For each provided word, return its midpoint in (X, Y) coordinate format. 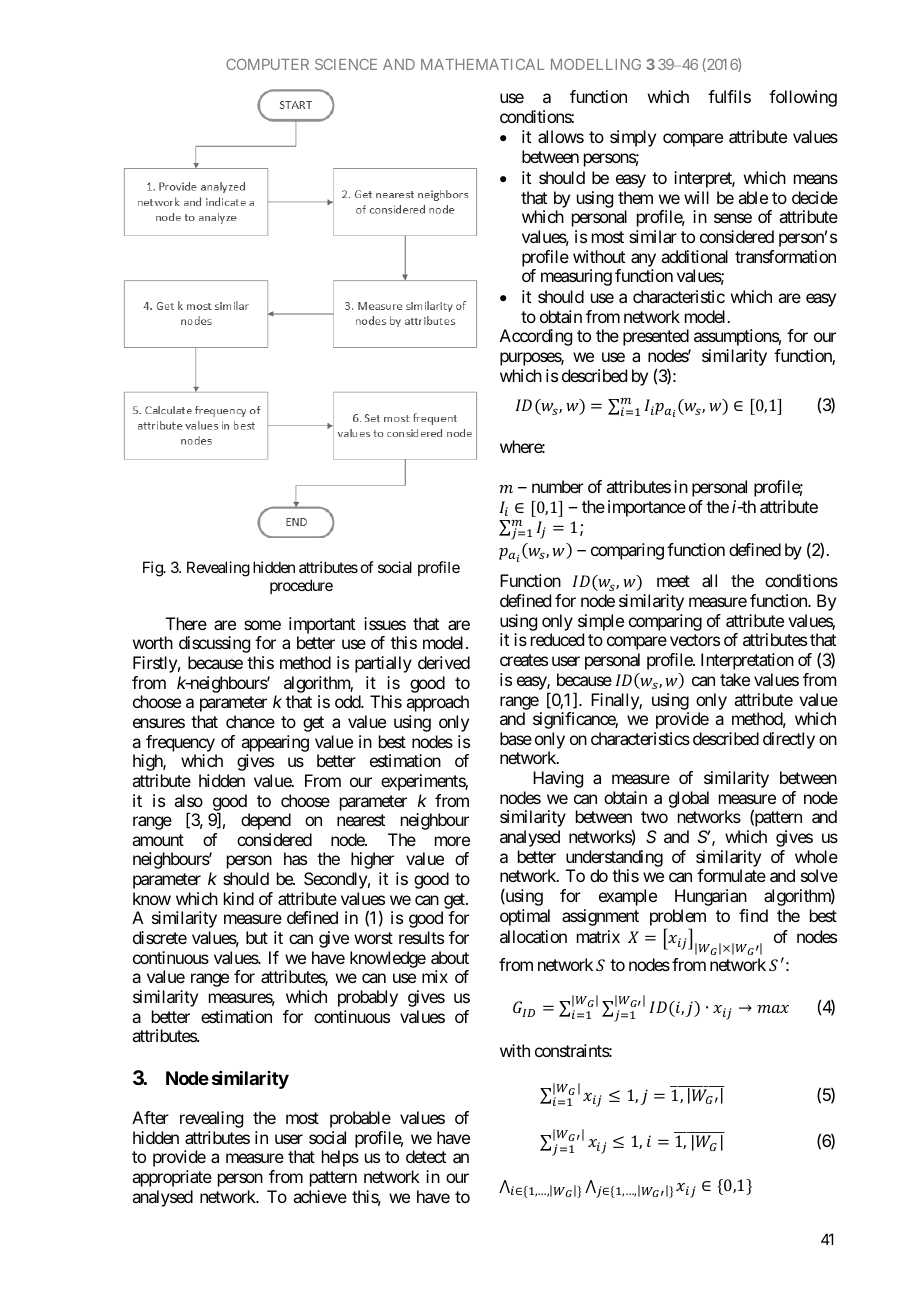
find (753, 915)
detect (426, 1156)
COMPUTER (267, 64)
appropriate (172, 1178)
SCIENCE (346, 64)
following (803, 98)
